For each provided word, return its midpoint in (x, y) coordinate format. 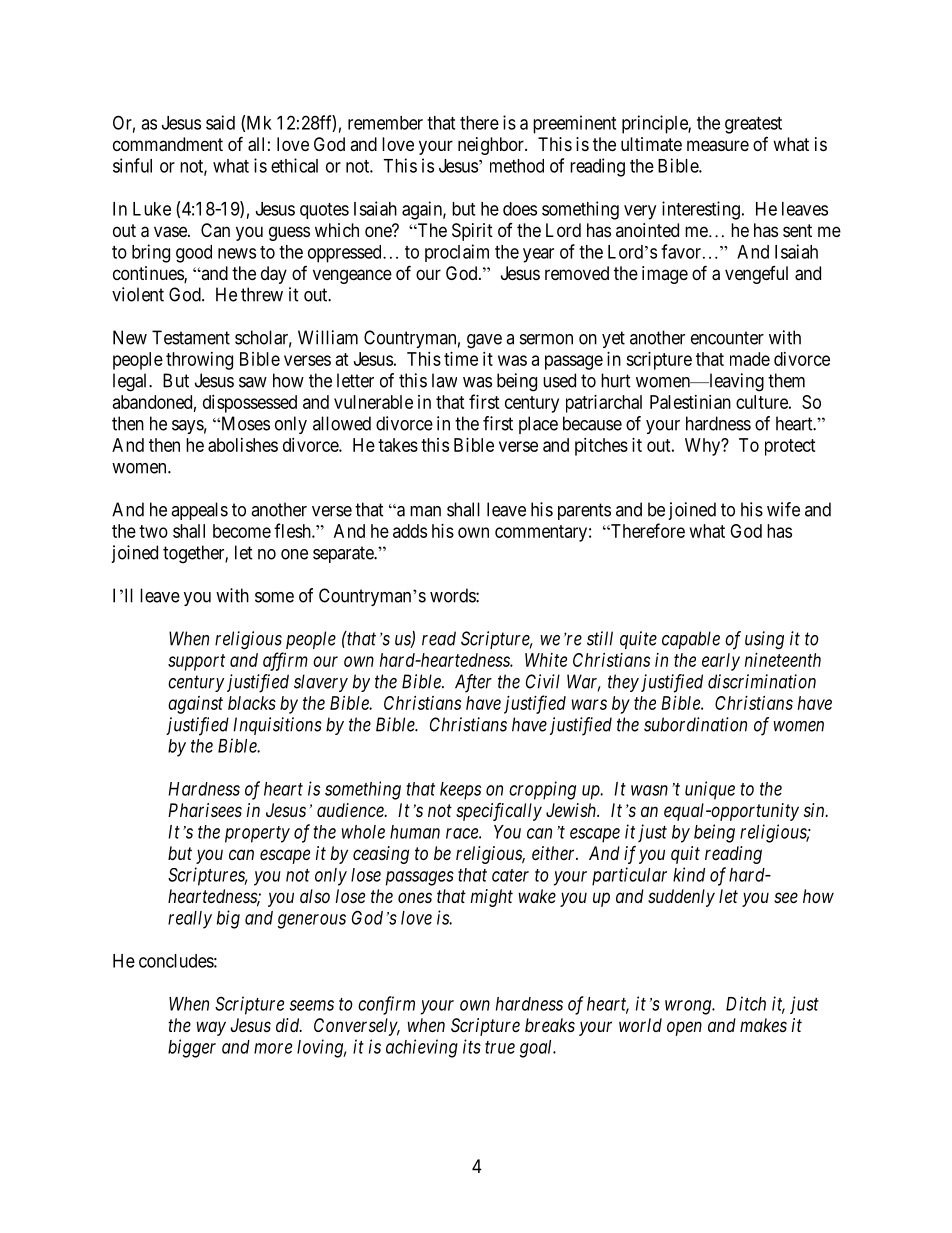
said (220, 122)
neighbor (492, 146)
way (211, 1028)
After (473, 683)
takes (398, 445)
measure (718, 146)
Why (704, 447)
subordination (695, 724)
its (472, 1046)
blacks (252, 703)
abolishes (243, 445)
